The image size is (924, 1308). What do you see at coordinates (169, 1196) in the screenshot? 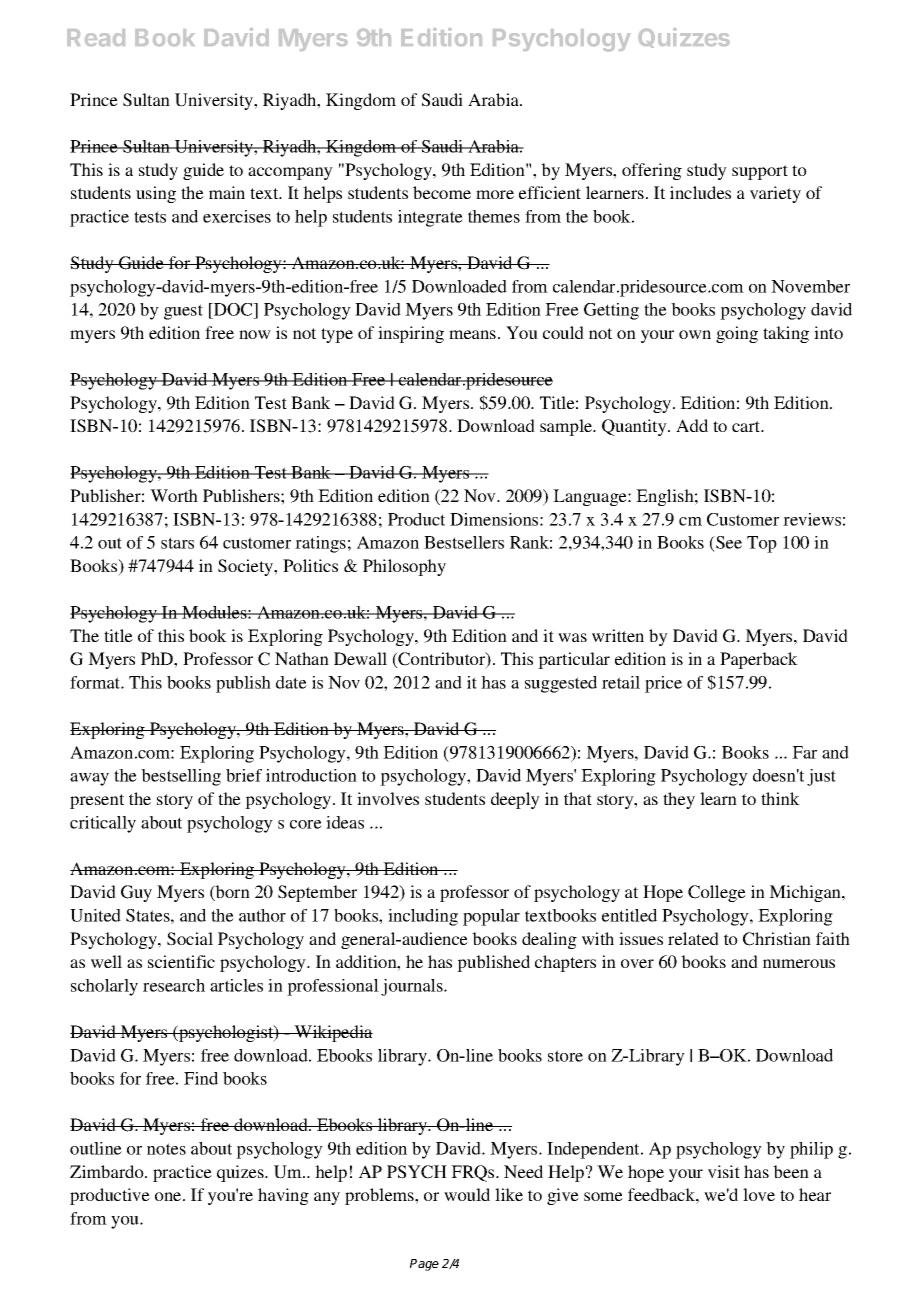
I see `one` at bounding box center [169, 1196].
